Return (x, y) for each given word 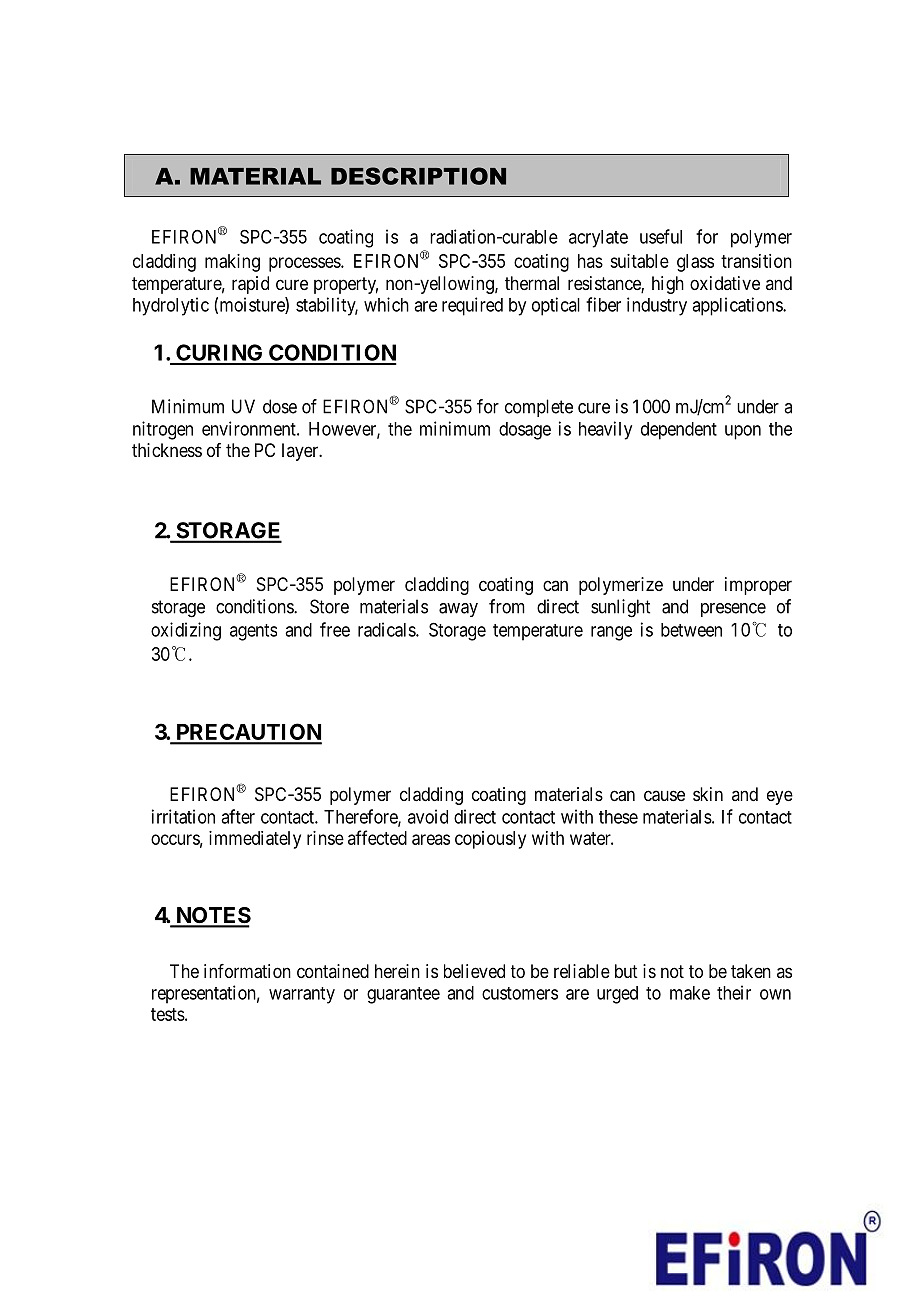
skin (708, 794)
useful (661, 236)
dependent (679, 431)
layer (301, 452)
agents (253, 632)
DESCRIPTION (418, 176)
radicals (387, 629)
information (247, 971)
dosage (525, 431)
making (232, 263)
